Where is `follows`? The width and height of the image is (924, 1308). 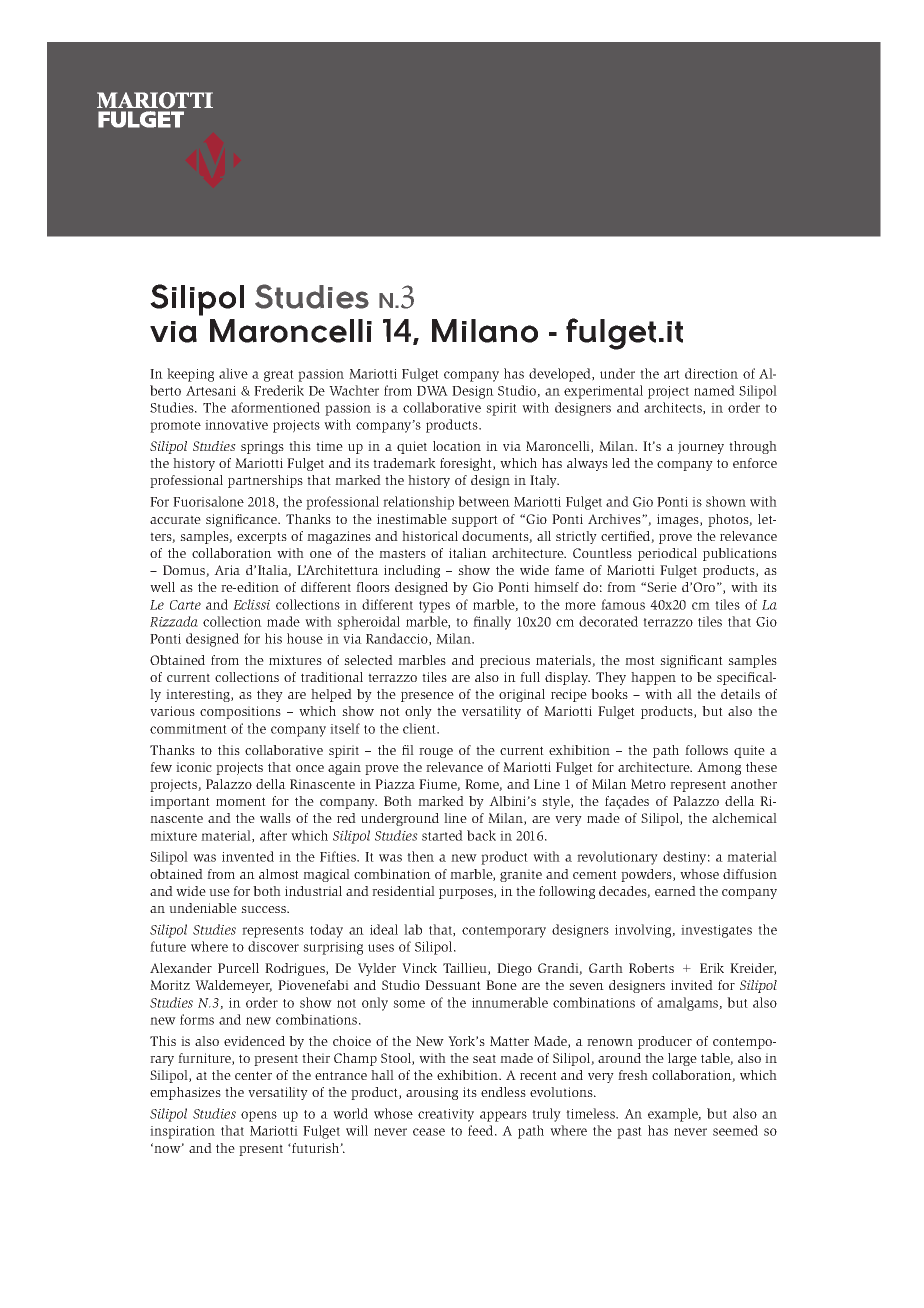
follows is located at coordinates (706, 750).
